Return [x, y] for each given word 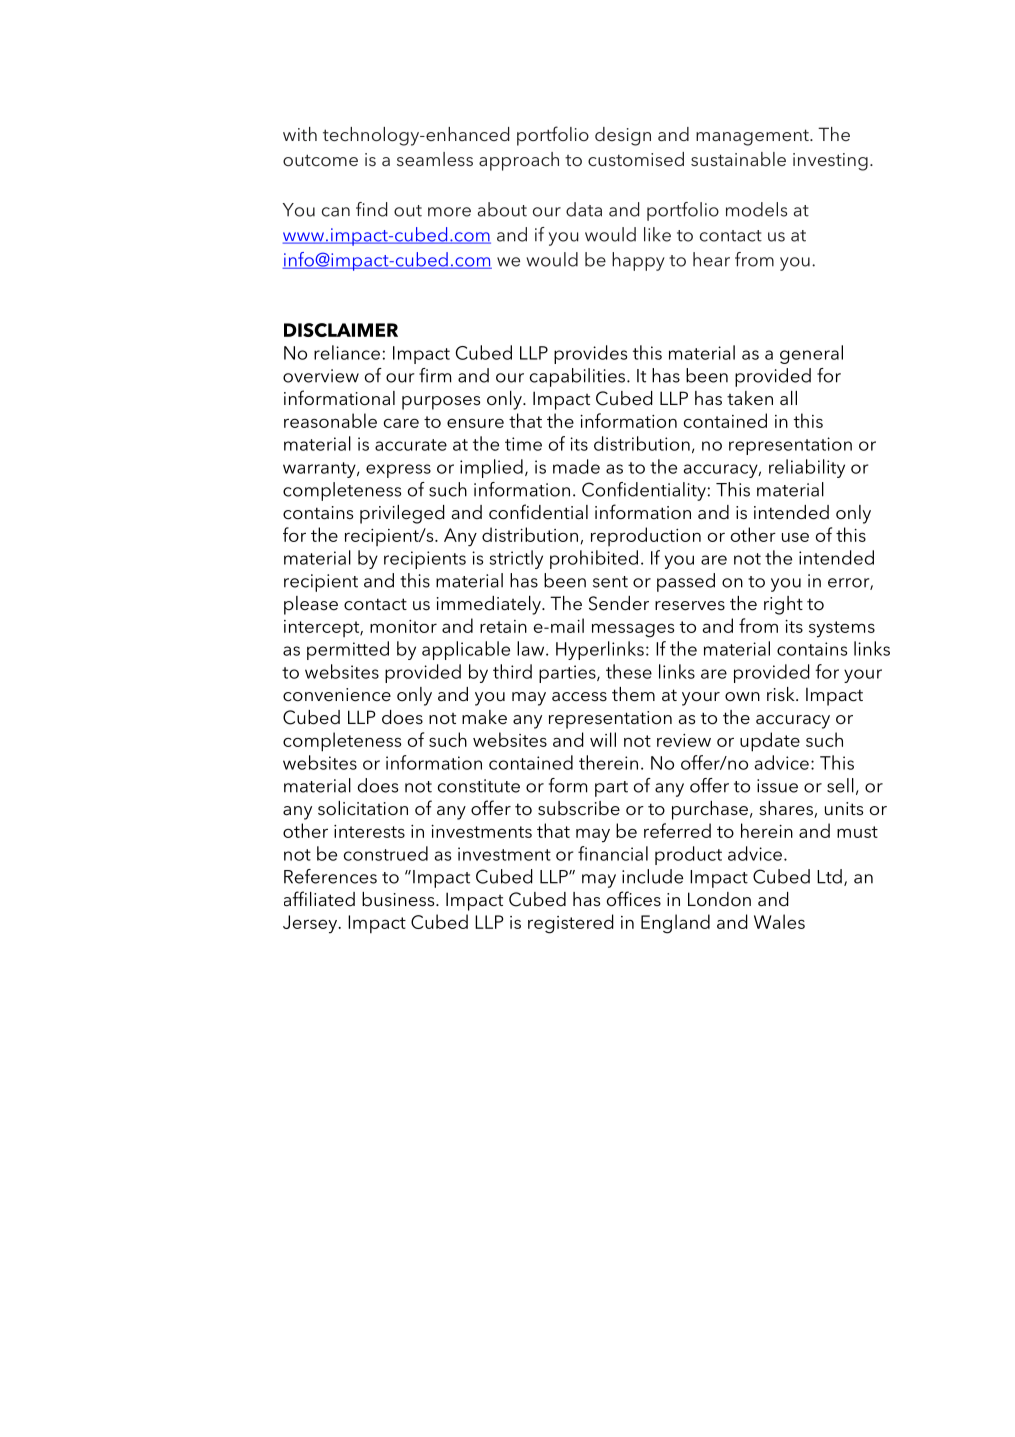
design [623, 136]
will [603, 739]
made [576, 466]
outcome [320, 160]
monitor [403, 626]
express [398, 471]
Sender [619, 603]
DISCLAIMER [341, 330]
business [399, 899]
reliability [807, 468]
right [783, 605]
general [811, 354]
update [770, 742]
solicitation [363, 808]
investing [830, 162]
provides [590, 354]
